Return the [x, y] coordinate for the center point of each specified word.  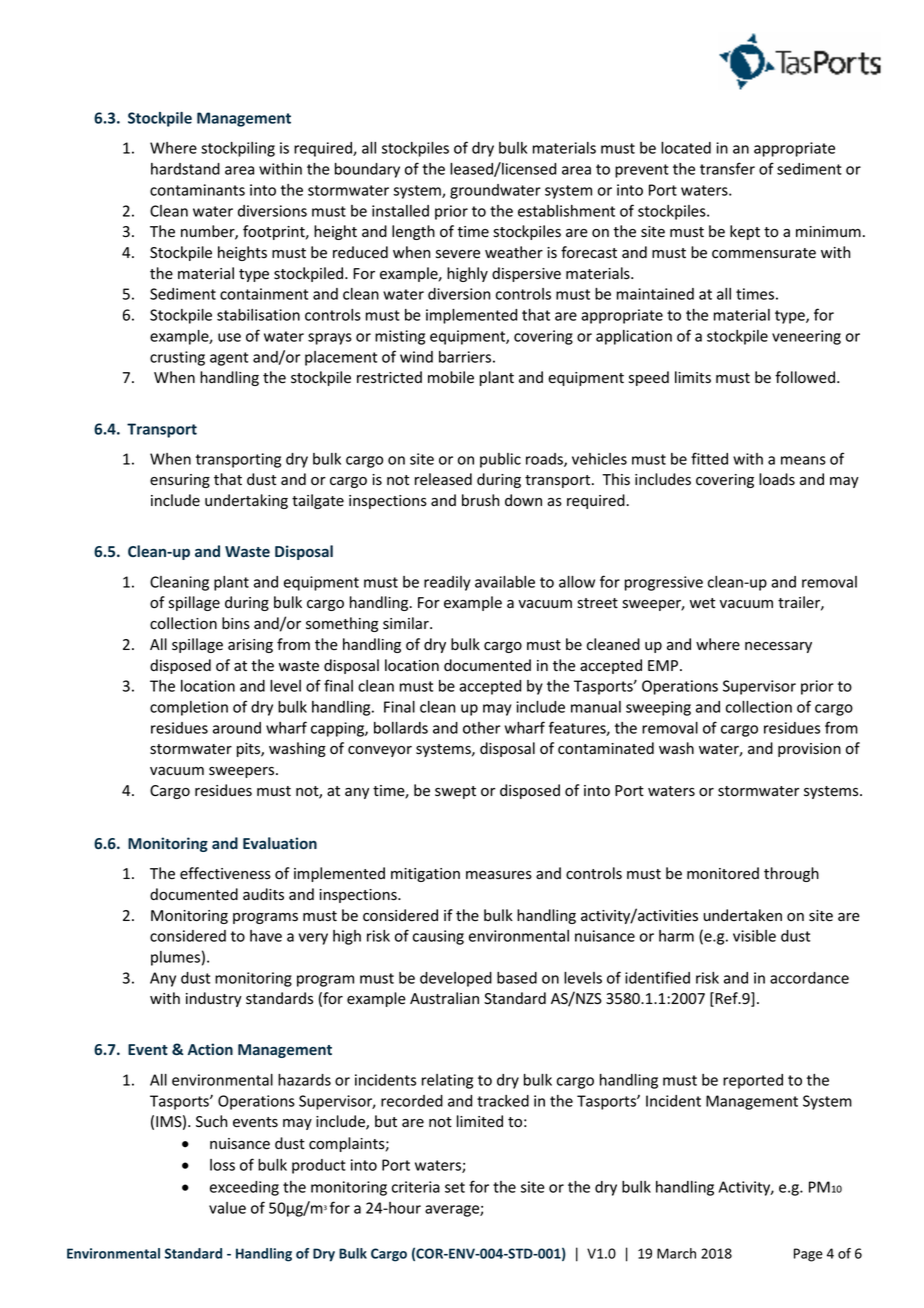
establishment [566, 211]
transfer [727, 168]
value [227, 1208]
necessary [778, 647]
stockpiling [238, 149]
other [481, 728]
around [237, 728]
